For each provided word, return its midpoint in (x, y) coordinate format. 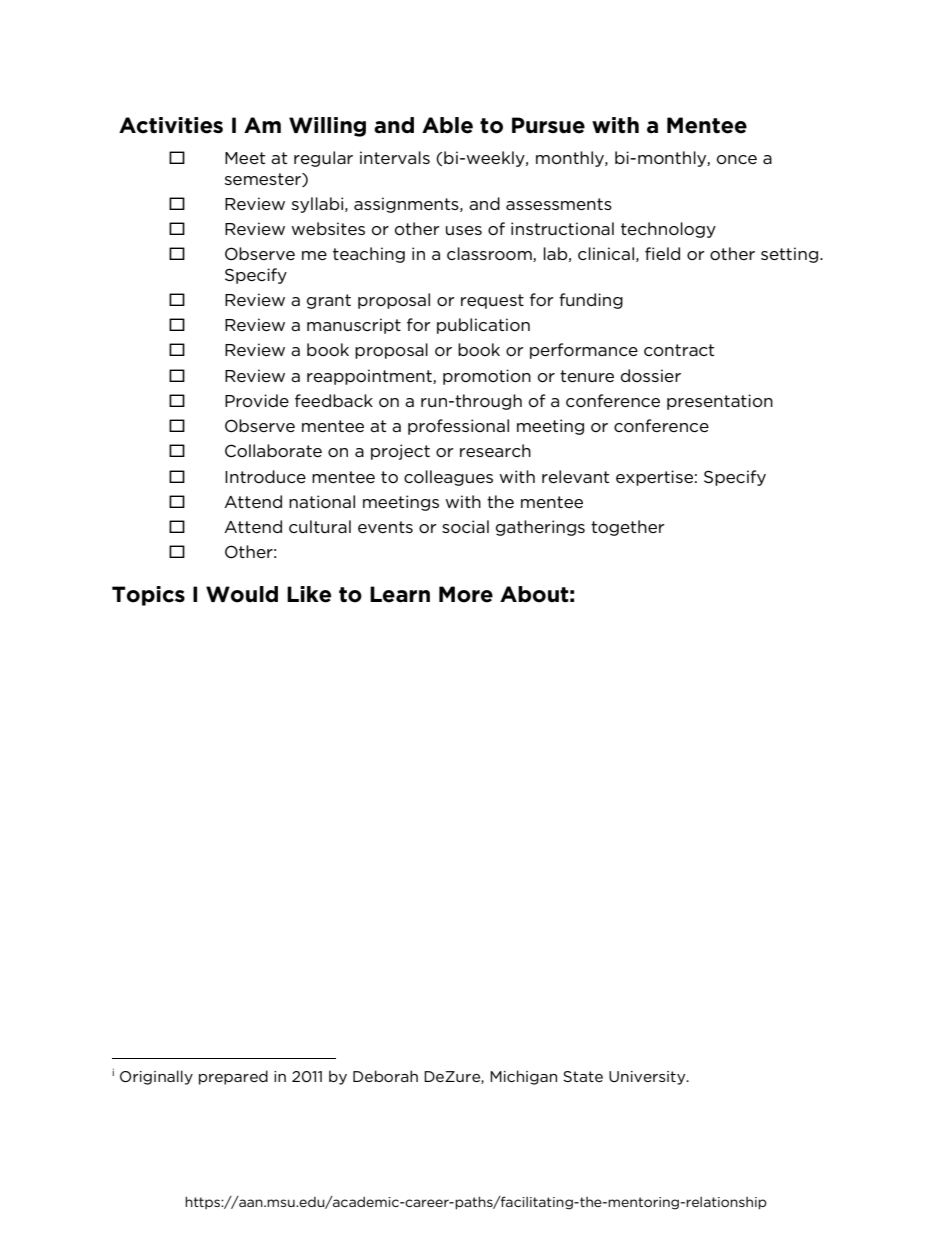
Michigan (523, 1077)
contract (679, 350)
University (648, 1078)
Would (242, 594)
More (466, 594)
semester (264, 180)
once (737, 160)
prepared (233, 1077)
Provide (257, 401)
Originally (156, 1077)
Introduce (265, 476)
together (628, 528)
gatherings (540, 528)
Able (447, 125)
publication (483, 326)
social (465, 526)
